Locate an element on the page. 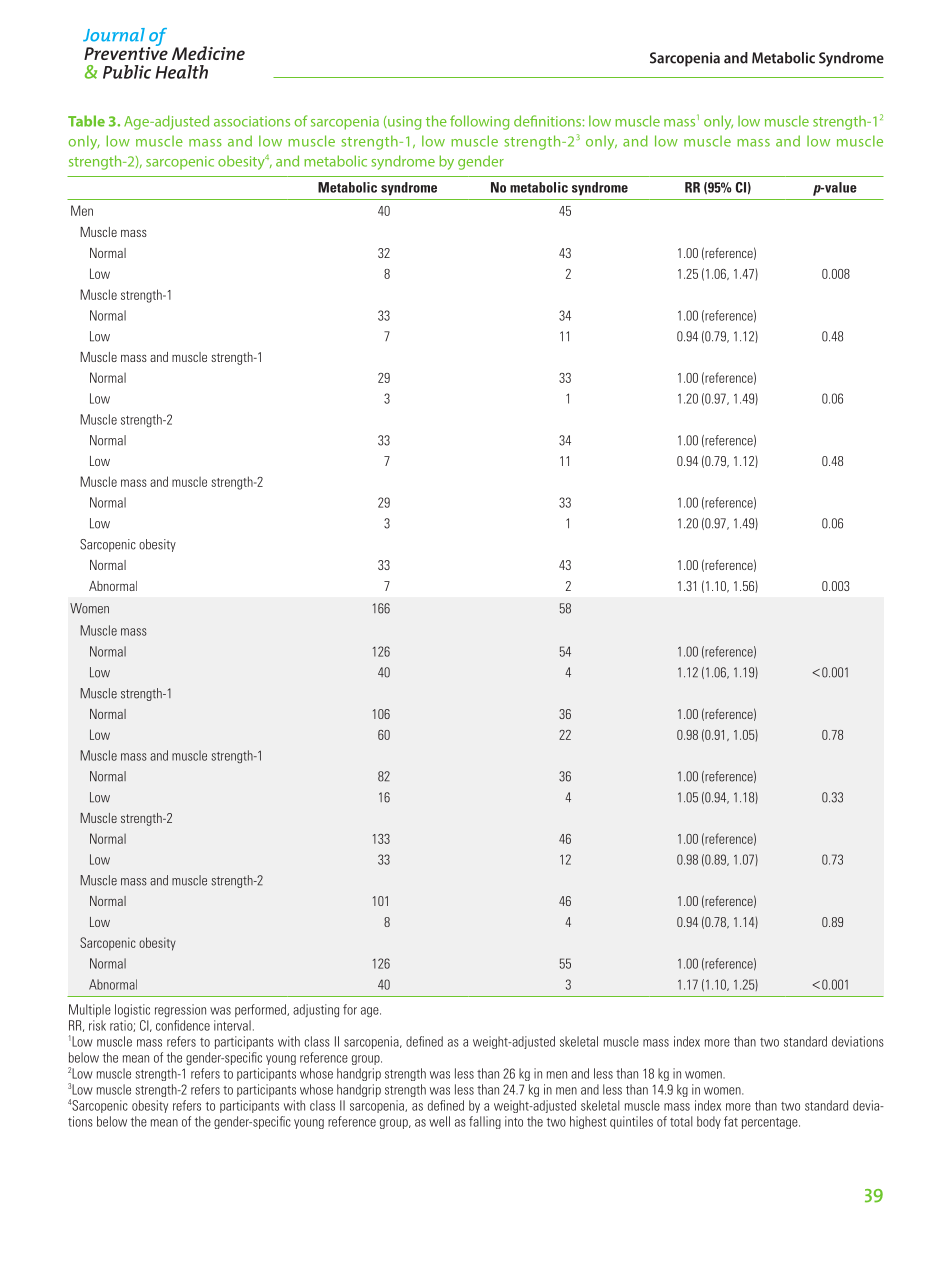  well is located at coordinates (439, 1121).
